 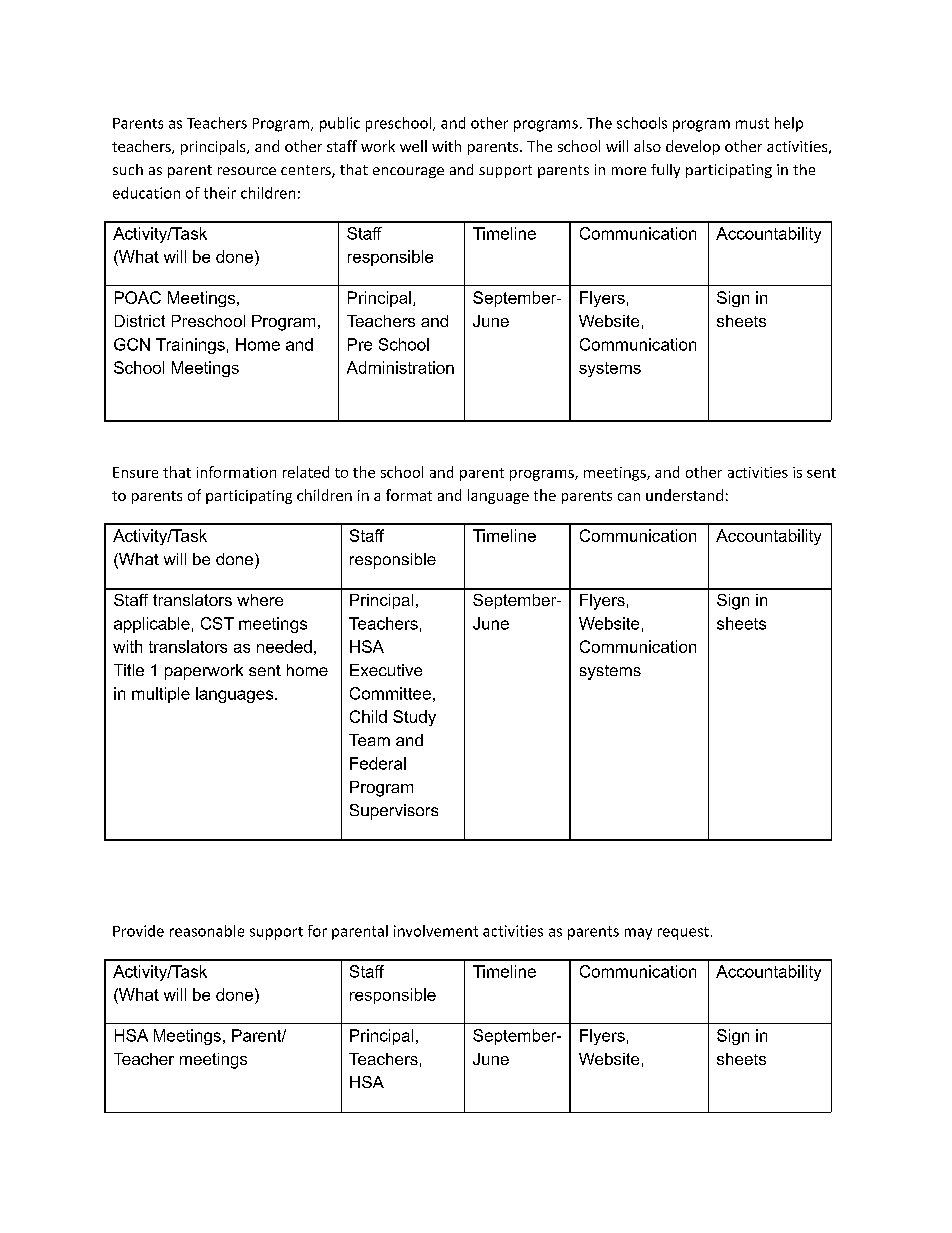 I want to click on can, so click(x=629, y=497).
